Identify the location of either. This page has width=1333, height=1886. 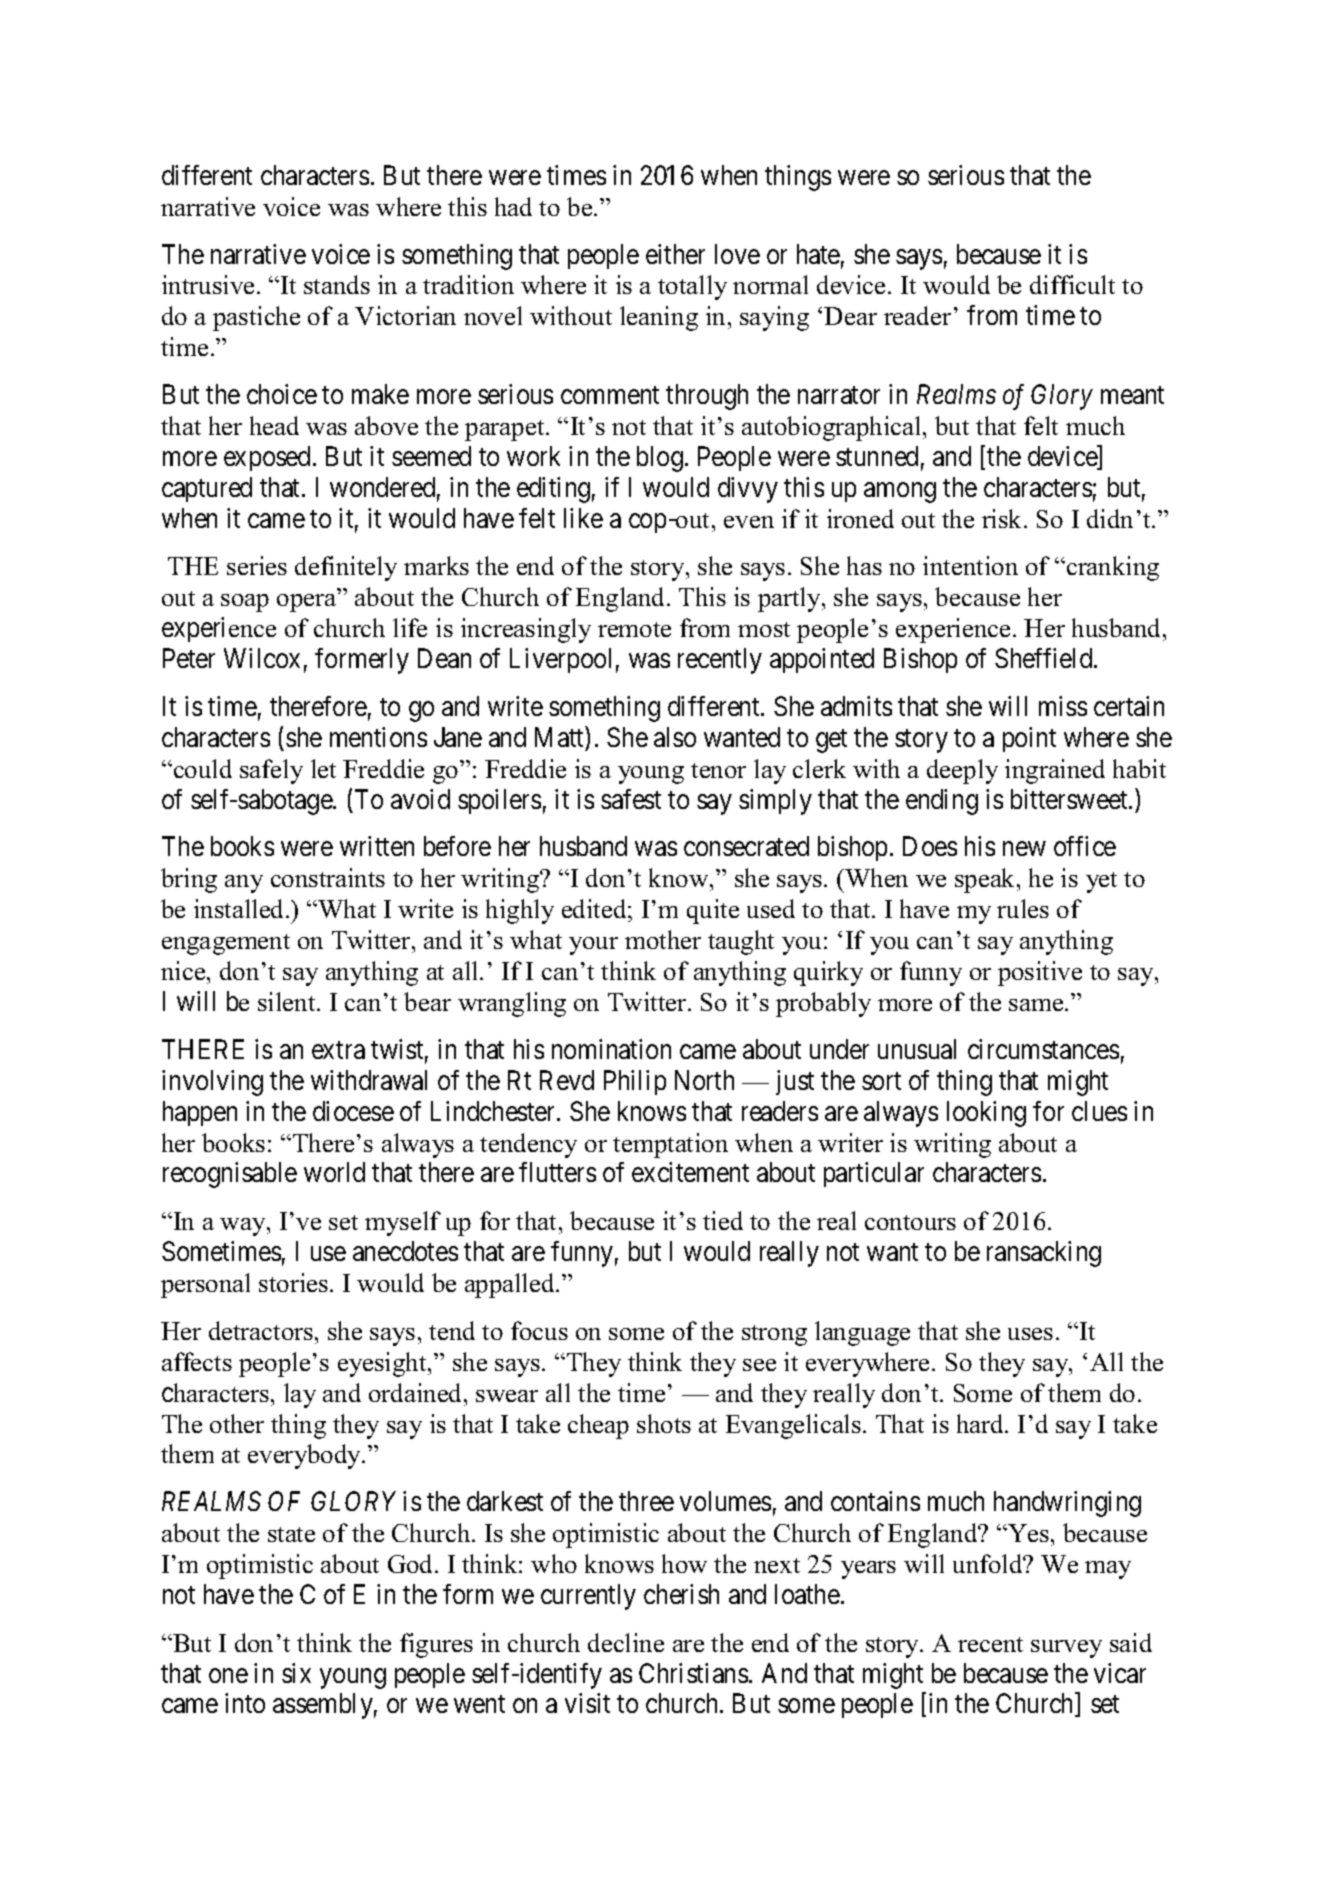
(675, 254).
